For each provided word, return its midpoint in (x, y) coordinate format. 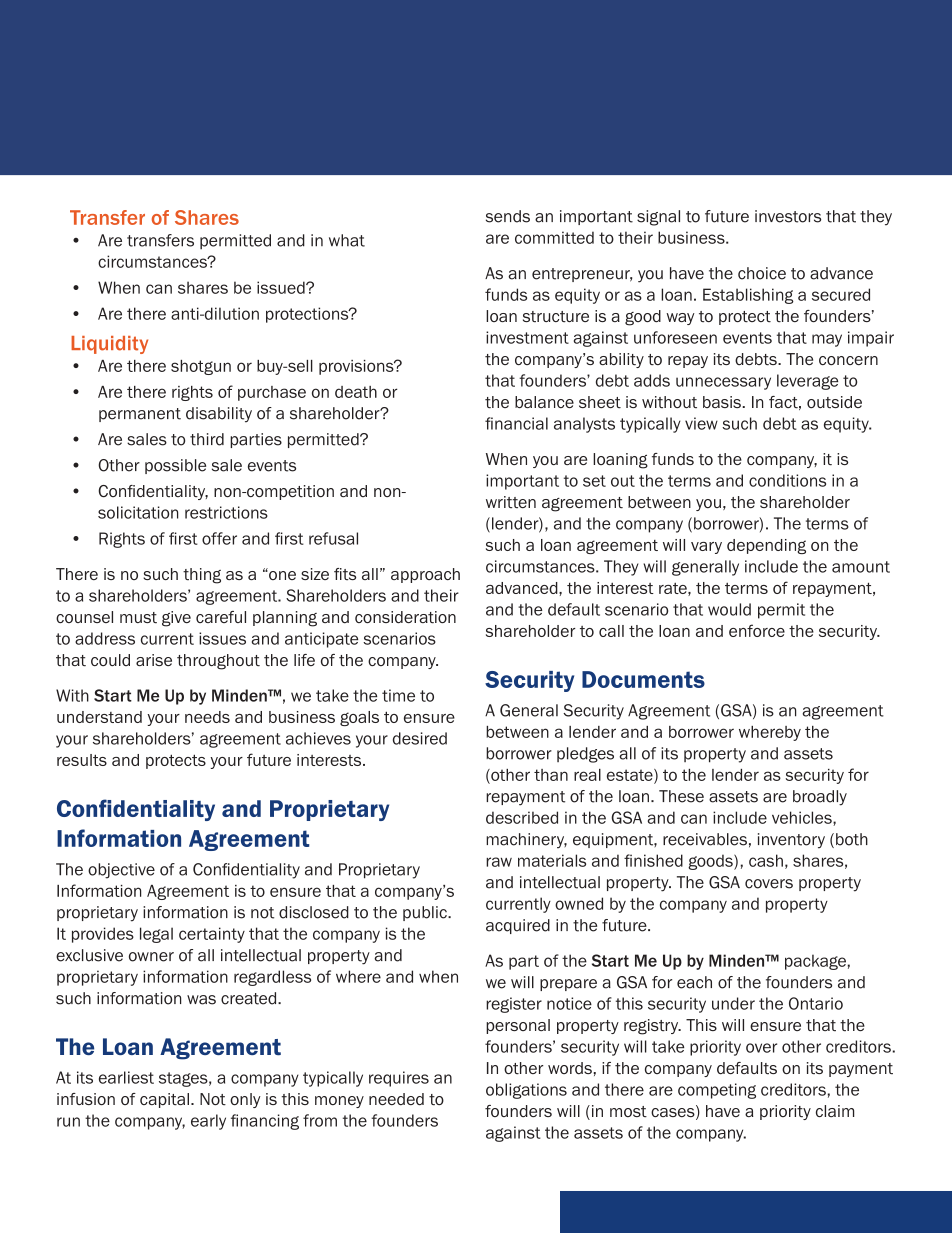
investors (788, 216)
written (511, 502)
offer (219, 538)
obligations (526, 1091)
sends (508, 216)
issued (282, 287)
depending (766, 546)
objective (121, 871)
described (522, 817)
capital (164, 1100)
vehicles (803, 818)
